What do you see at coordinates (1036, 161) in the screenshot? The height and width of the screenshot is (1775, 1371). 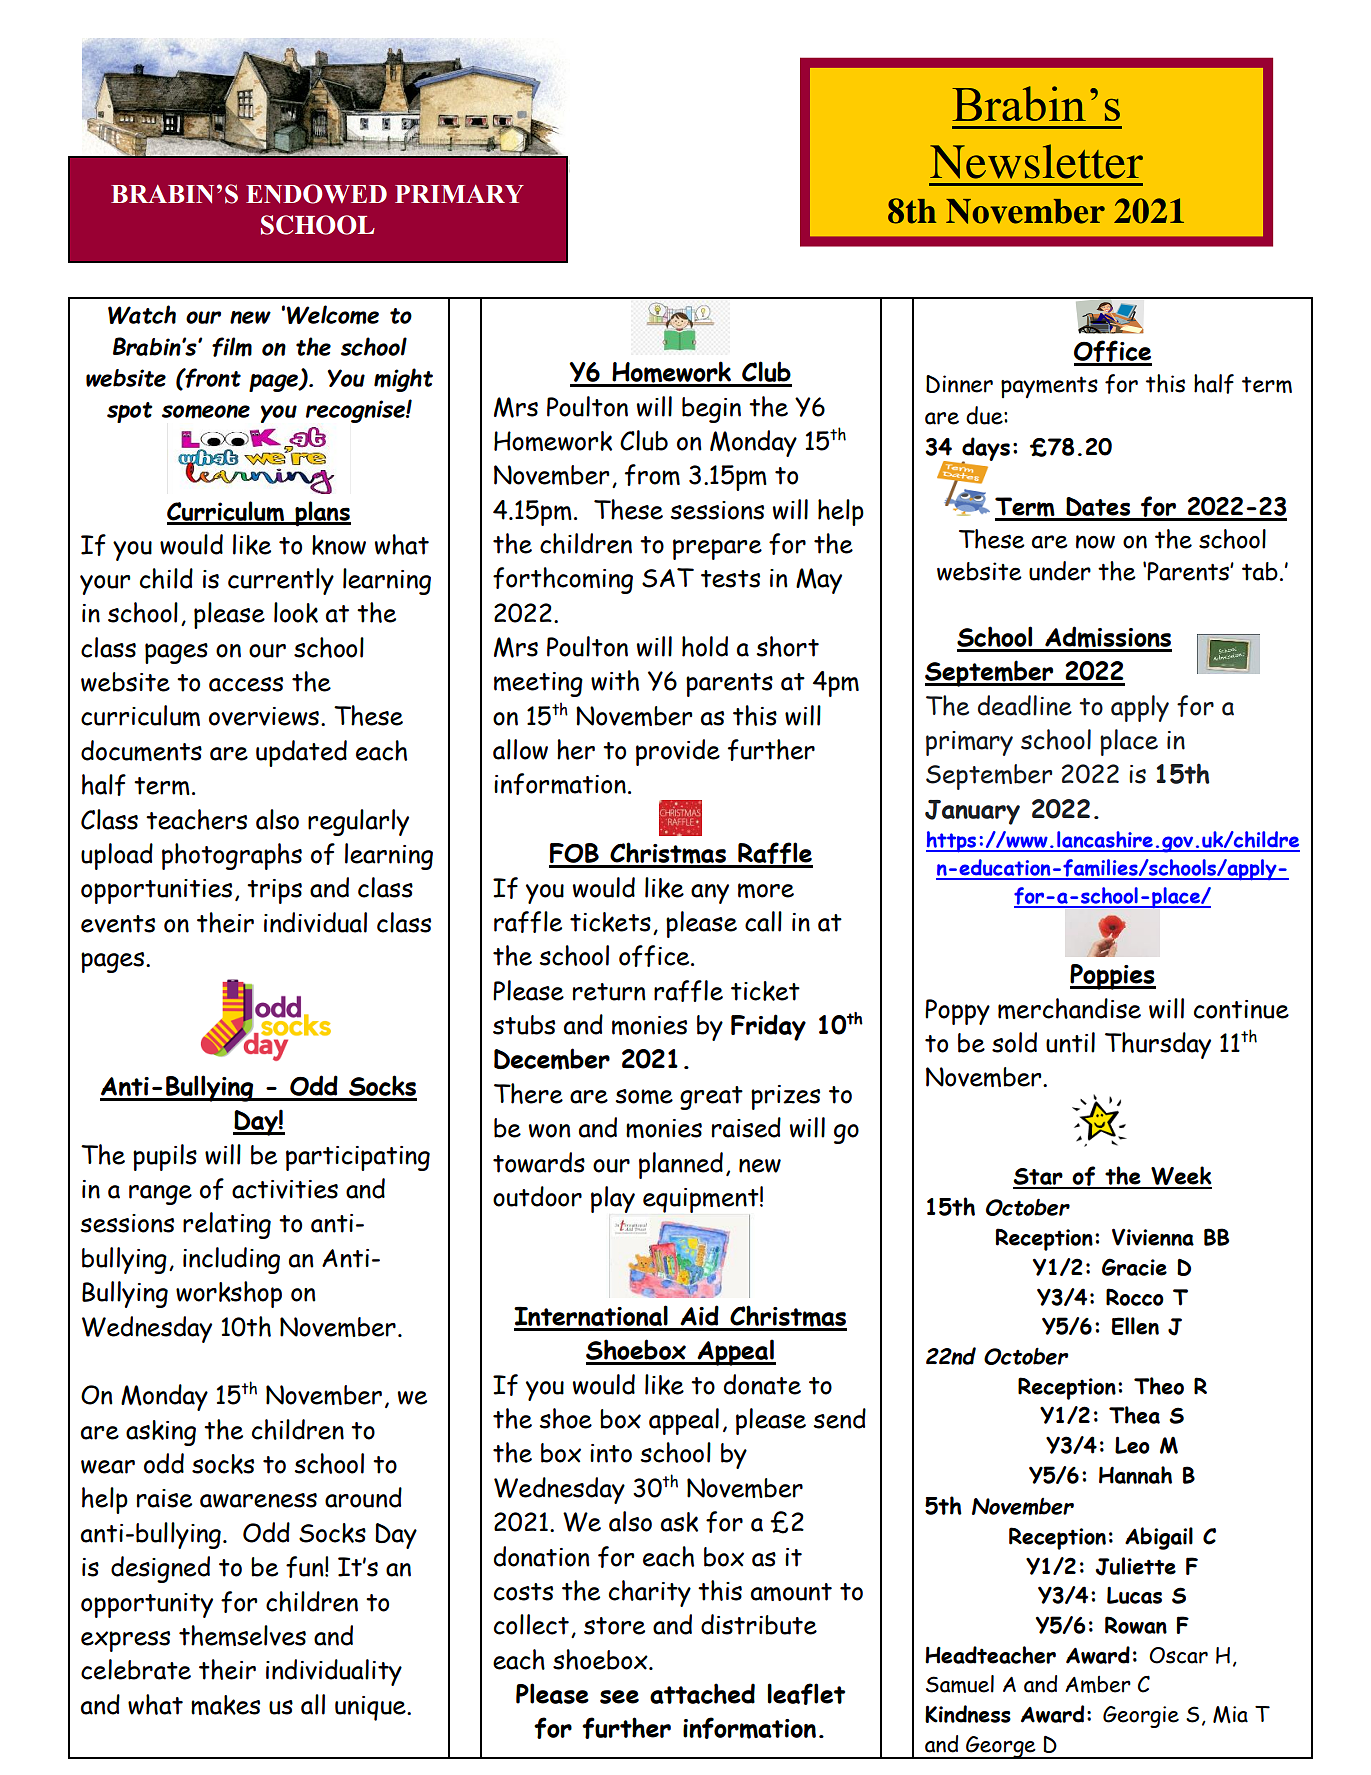 I see `Newsletter` at bounding box center [1036, 161].
